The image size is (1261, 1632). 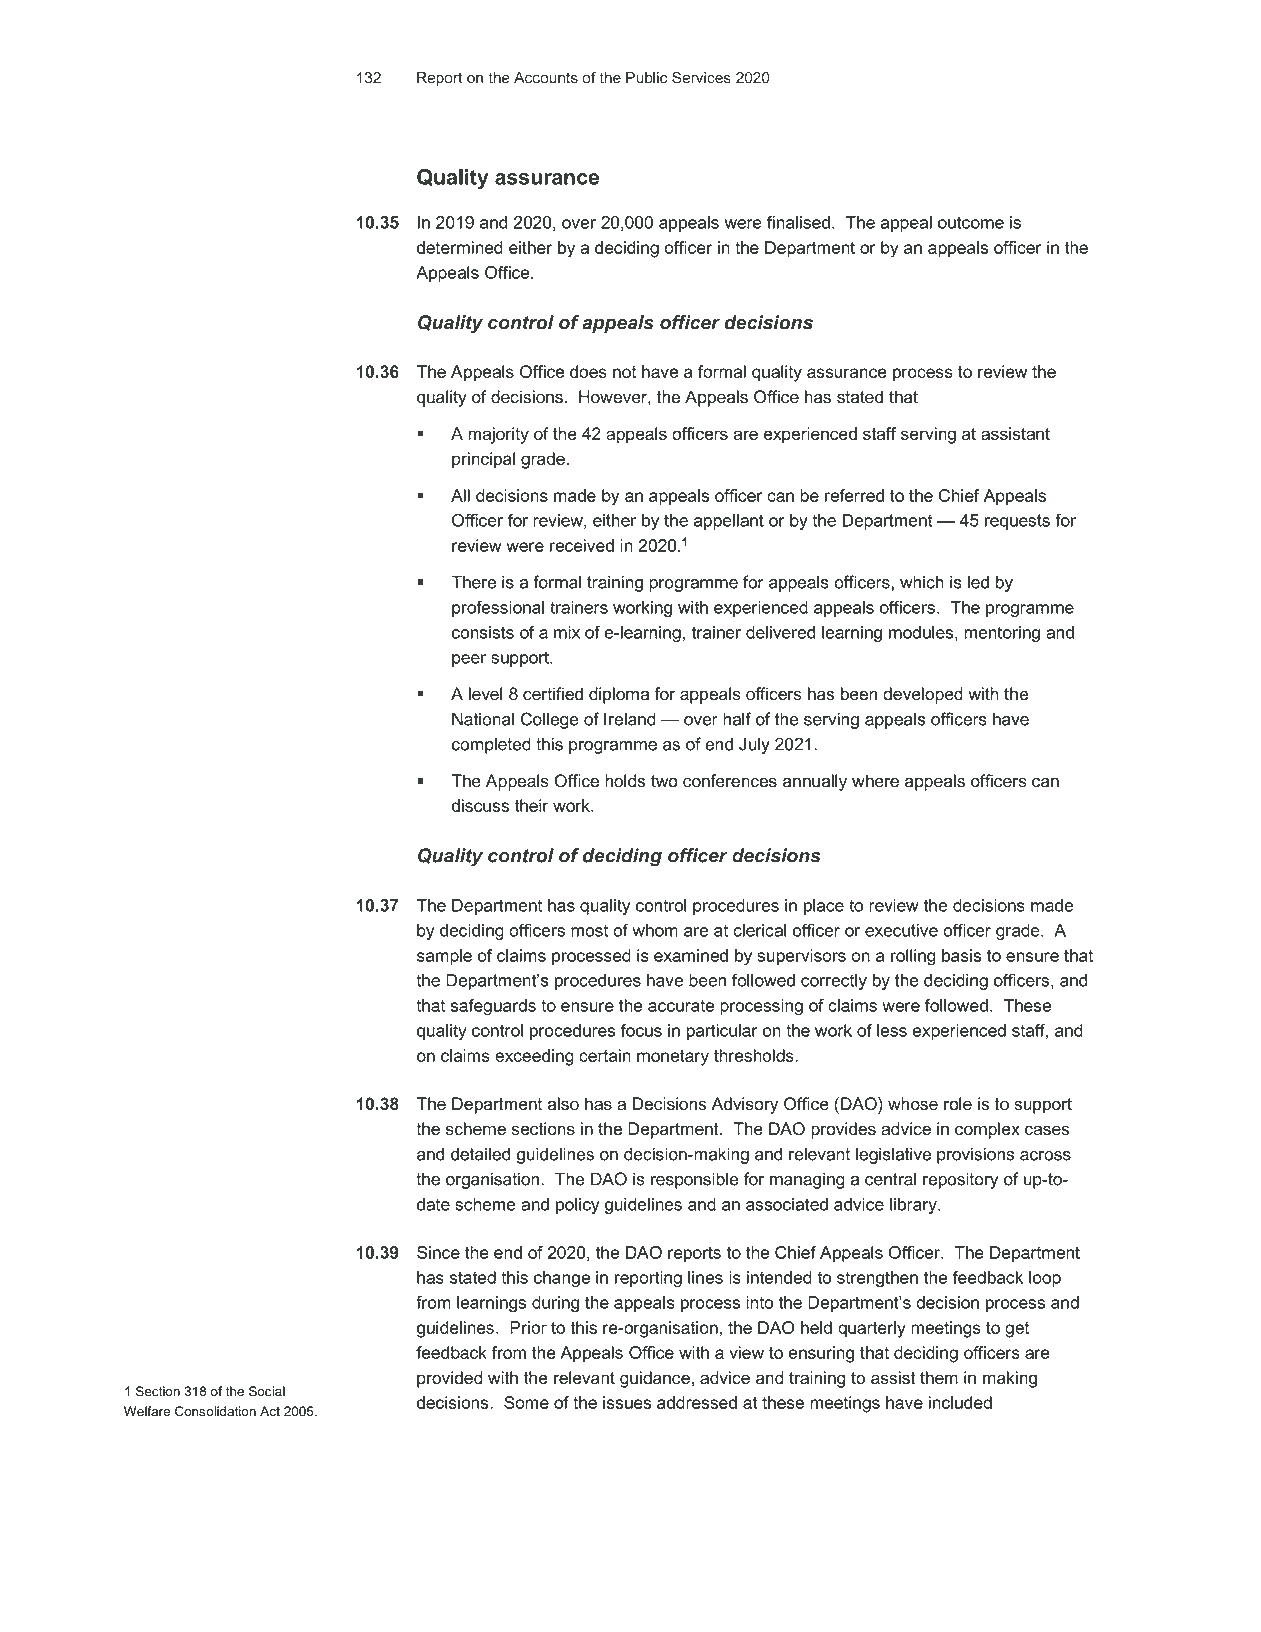 I want to click on certain, so click(x=605, y=1055).
